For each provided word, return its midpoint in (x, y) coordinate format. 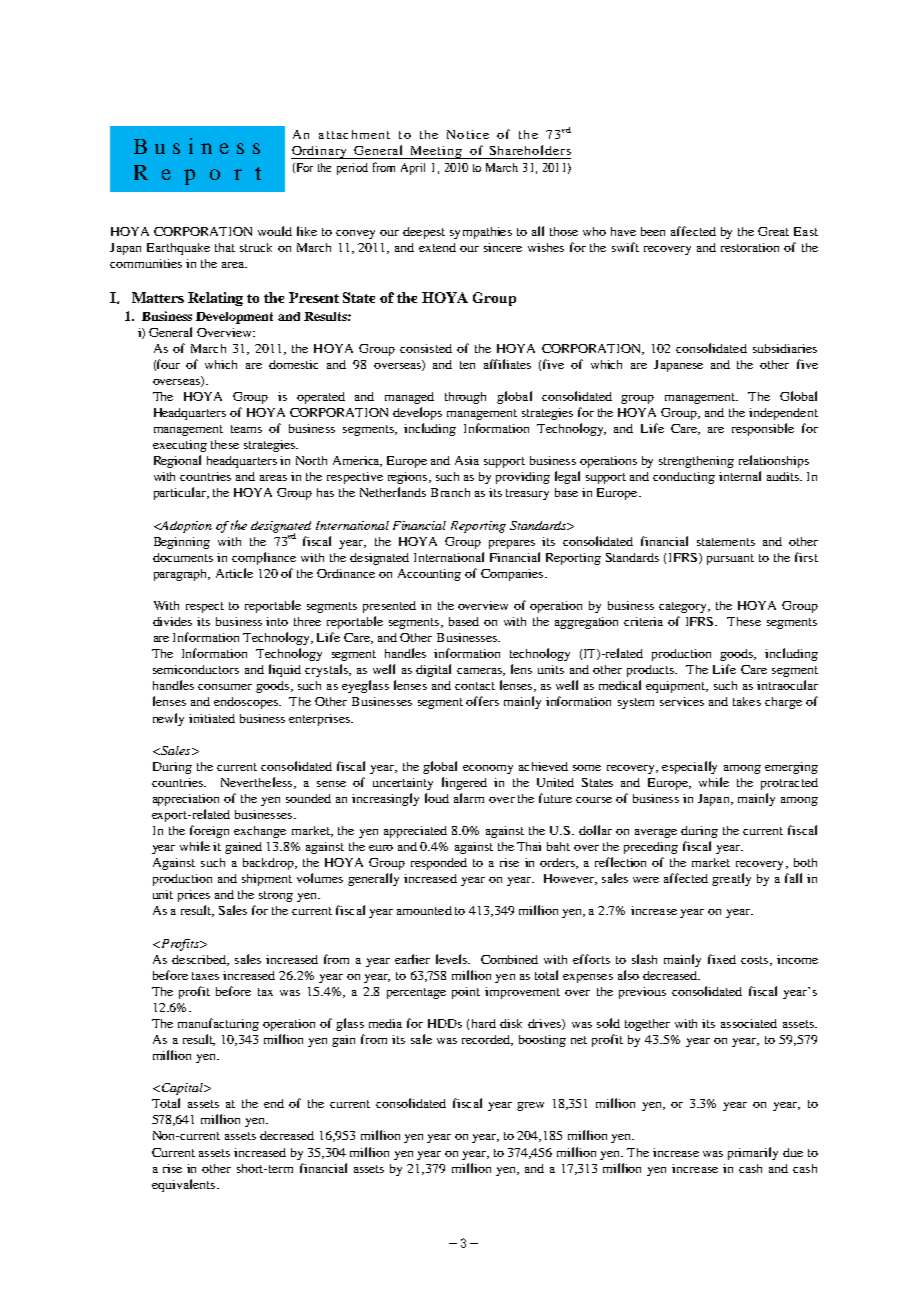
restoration (750, 247)
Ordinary (320, 152)
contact (475, 686)
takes (747, 701)
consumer (225, 687)
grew (530, 1106)
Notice (468, 134)
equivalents (185, 1185)
